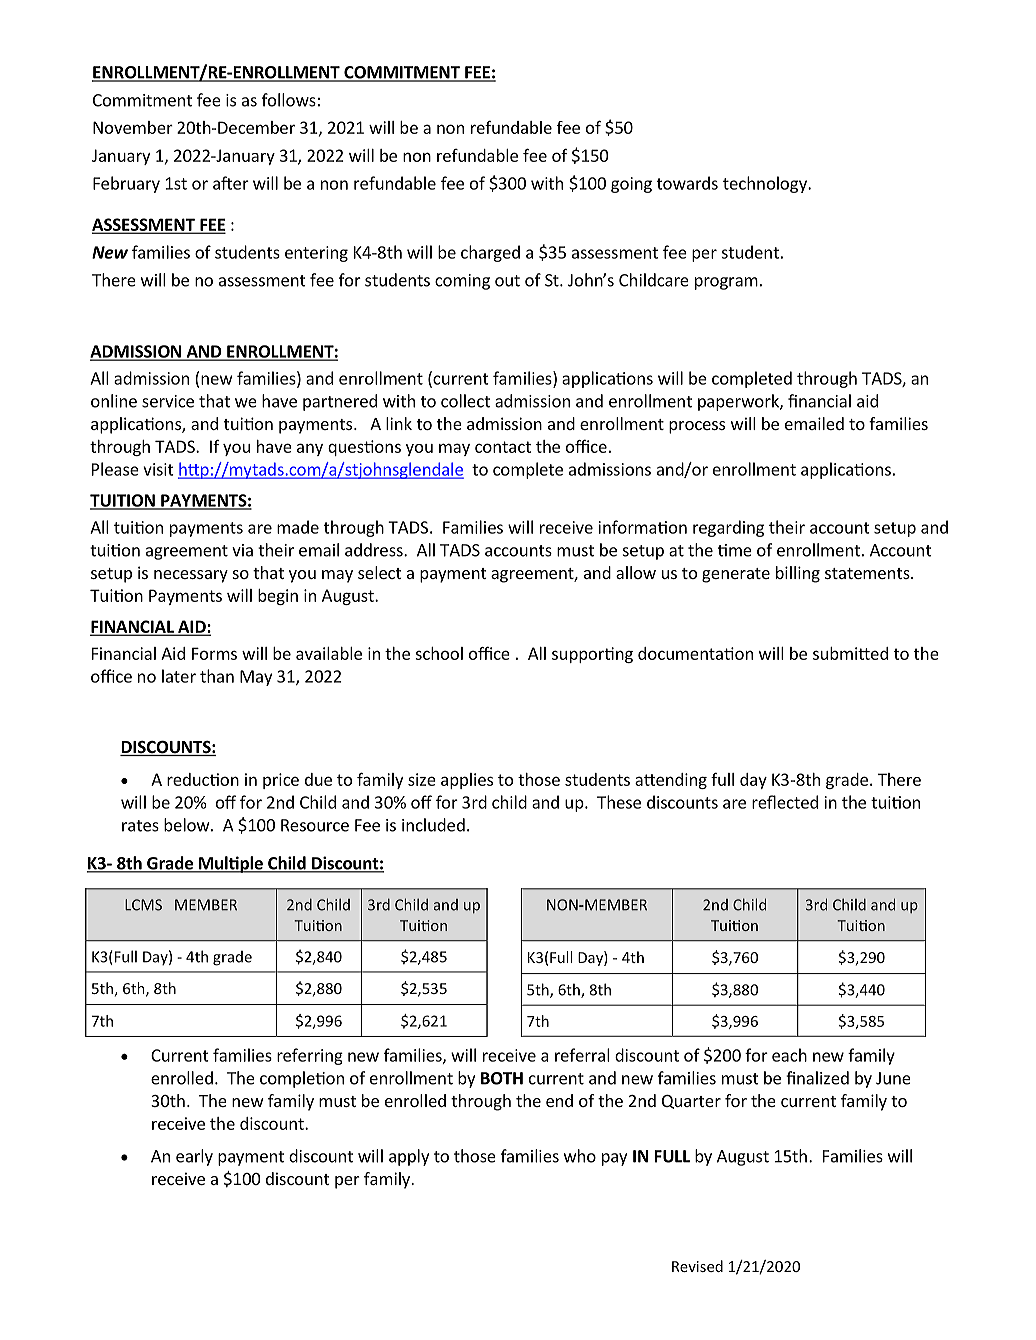 This screenshot has width=1036, height=1340. What do you see at coordinates (766, 184) in the screenshot?
I see `technology` at bounding box center [766, 184].
